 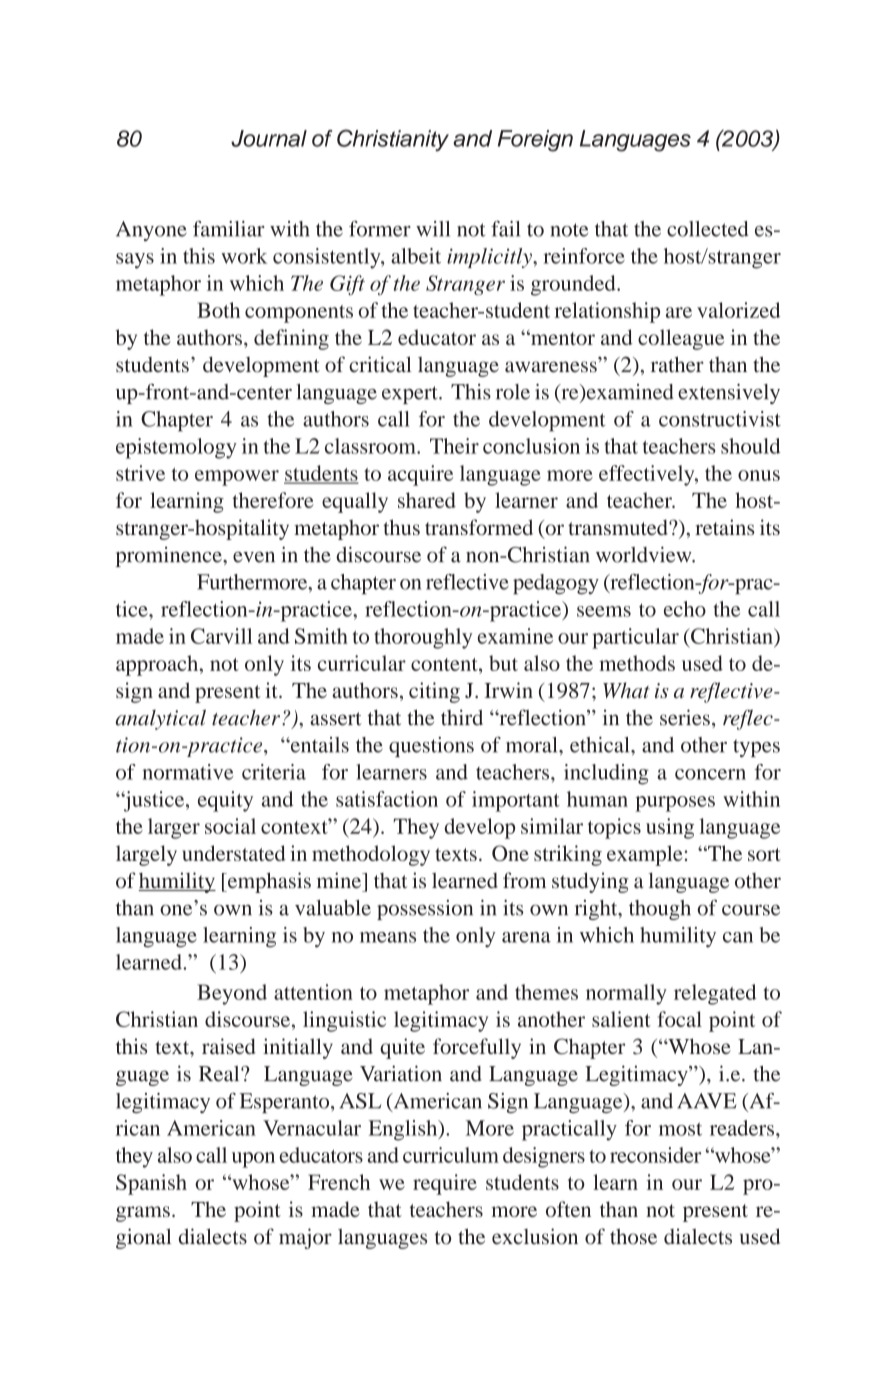 What do you see at coordinates (708, 229) in the image?
I see `collected` at bounding box center [708, 229].
